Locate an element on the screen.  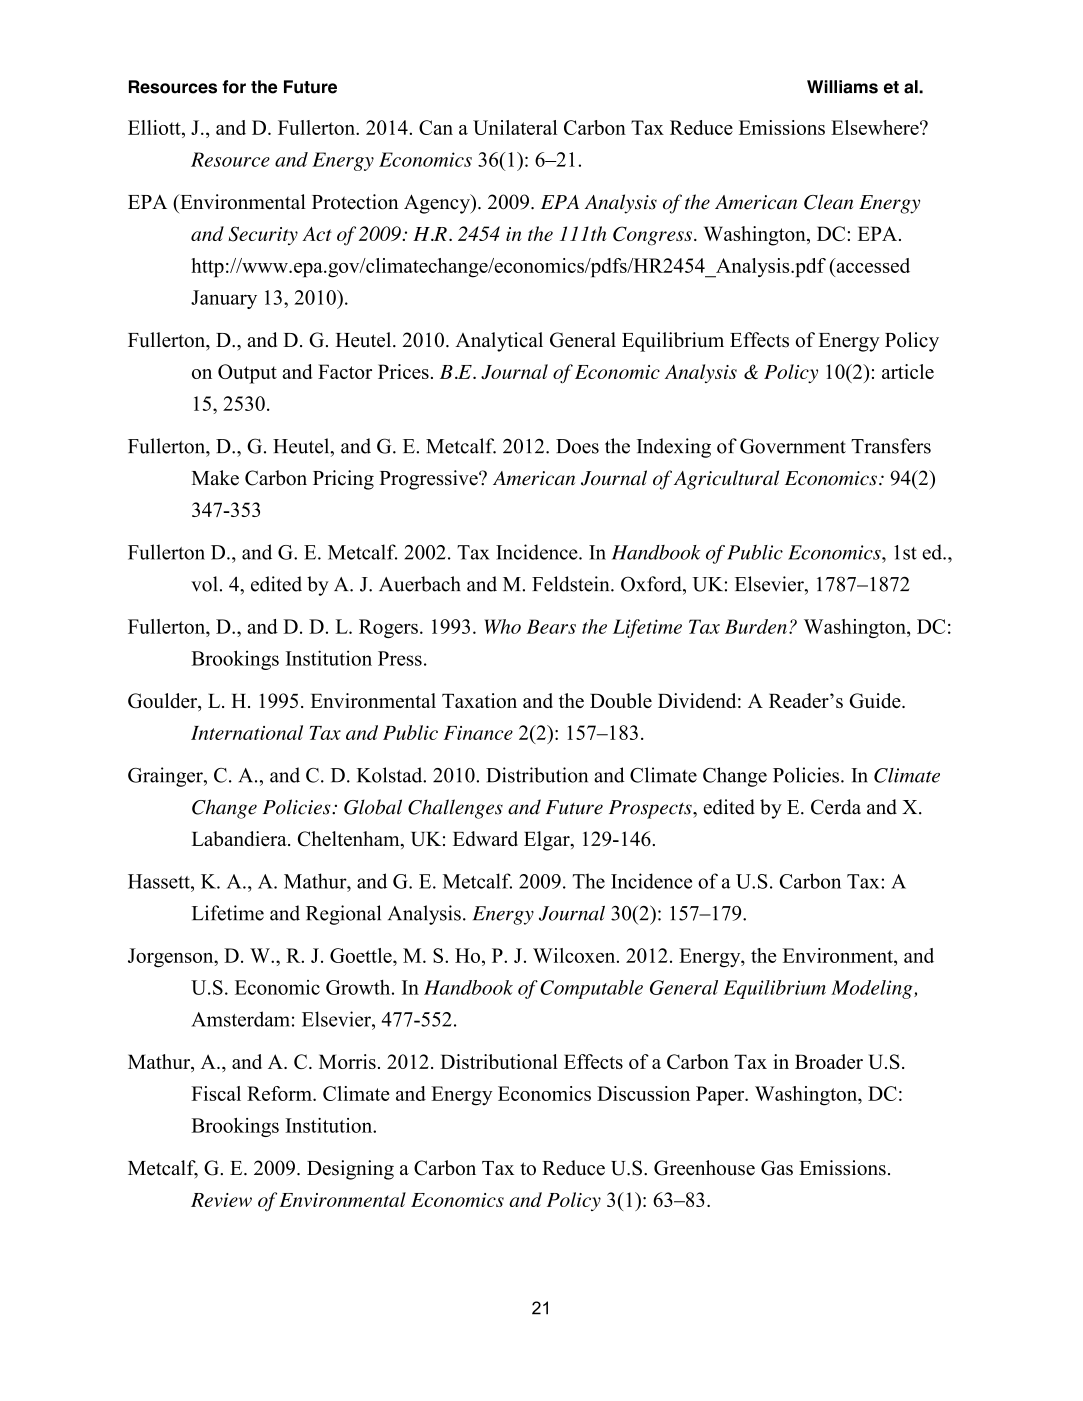
Williams is located at coordinates (842, 87).
